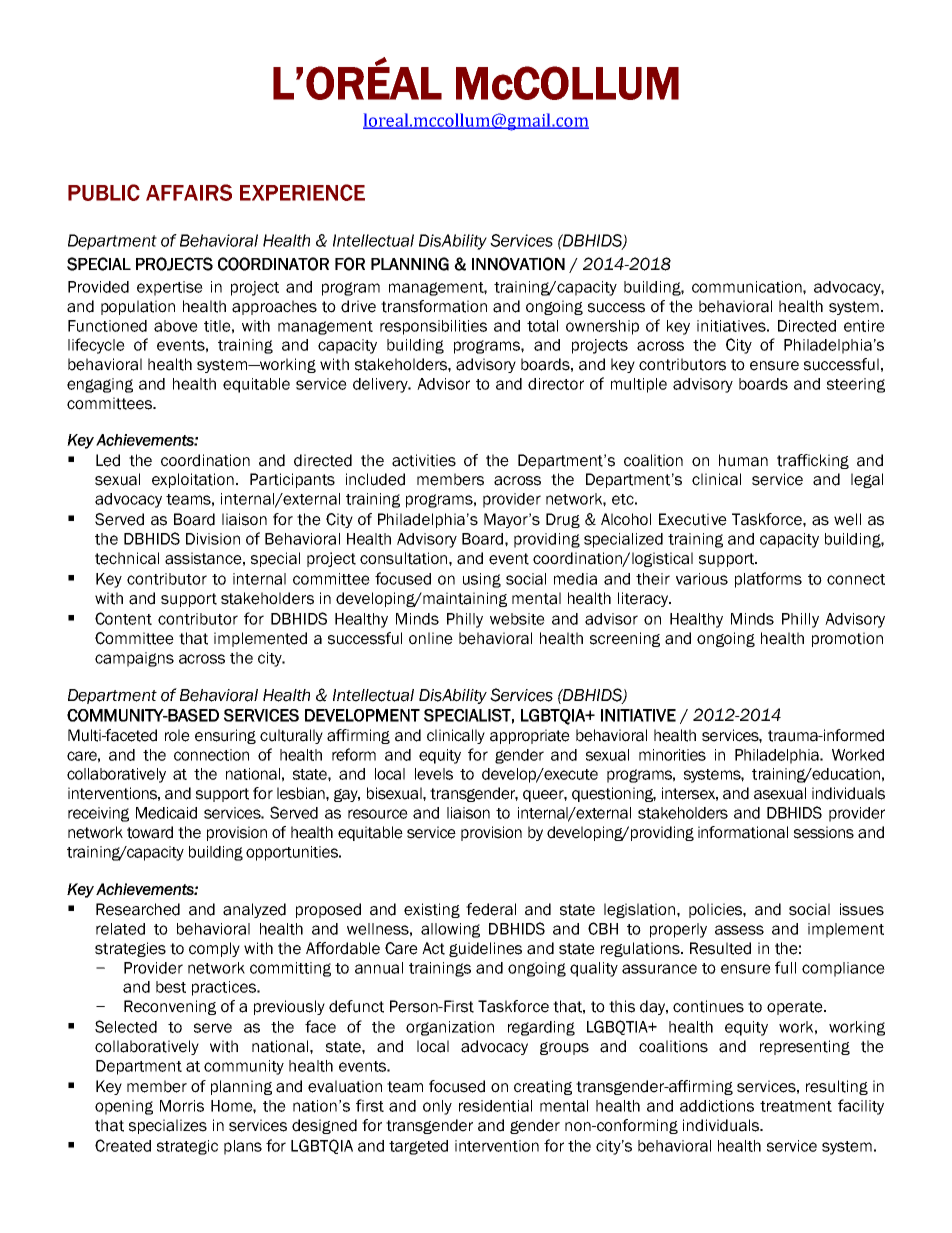  I want to click on Morris, so click(182, 1106).
